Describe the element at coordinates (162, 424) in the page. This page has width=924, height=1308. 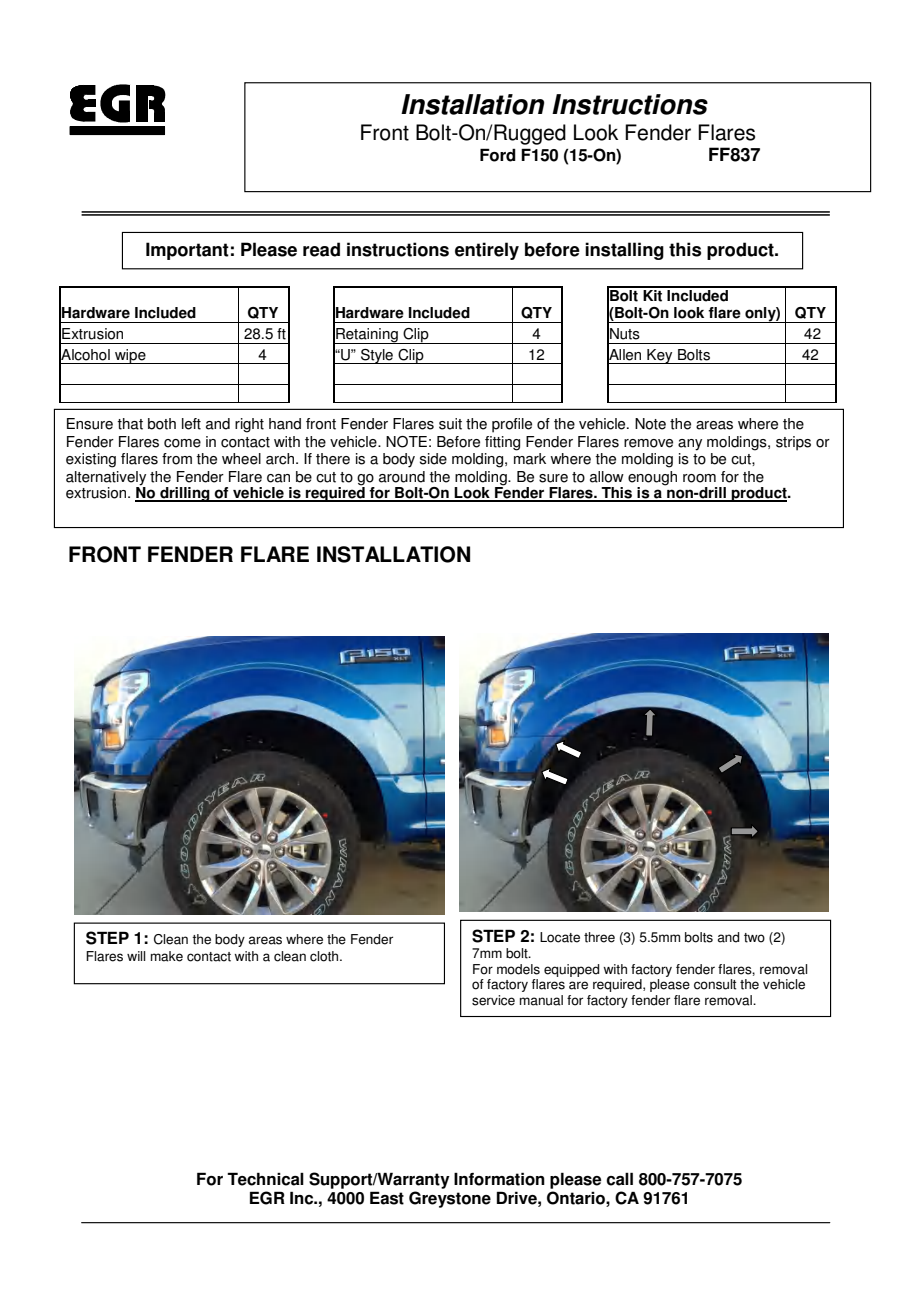
I see `both` at that location.
